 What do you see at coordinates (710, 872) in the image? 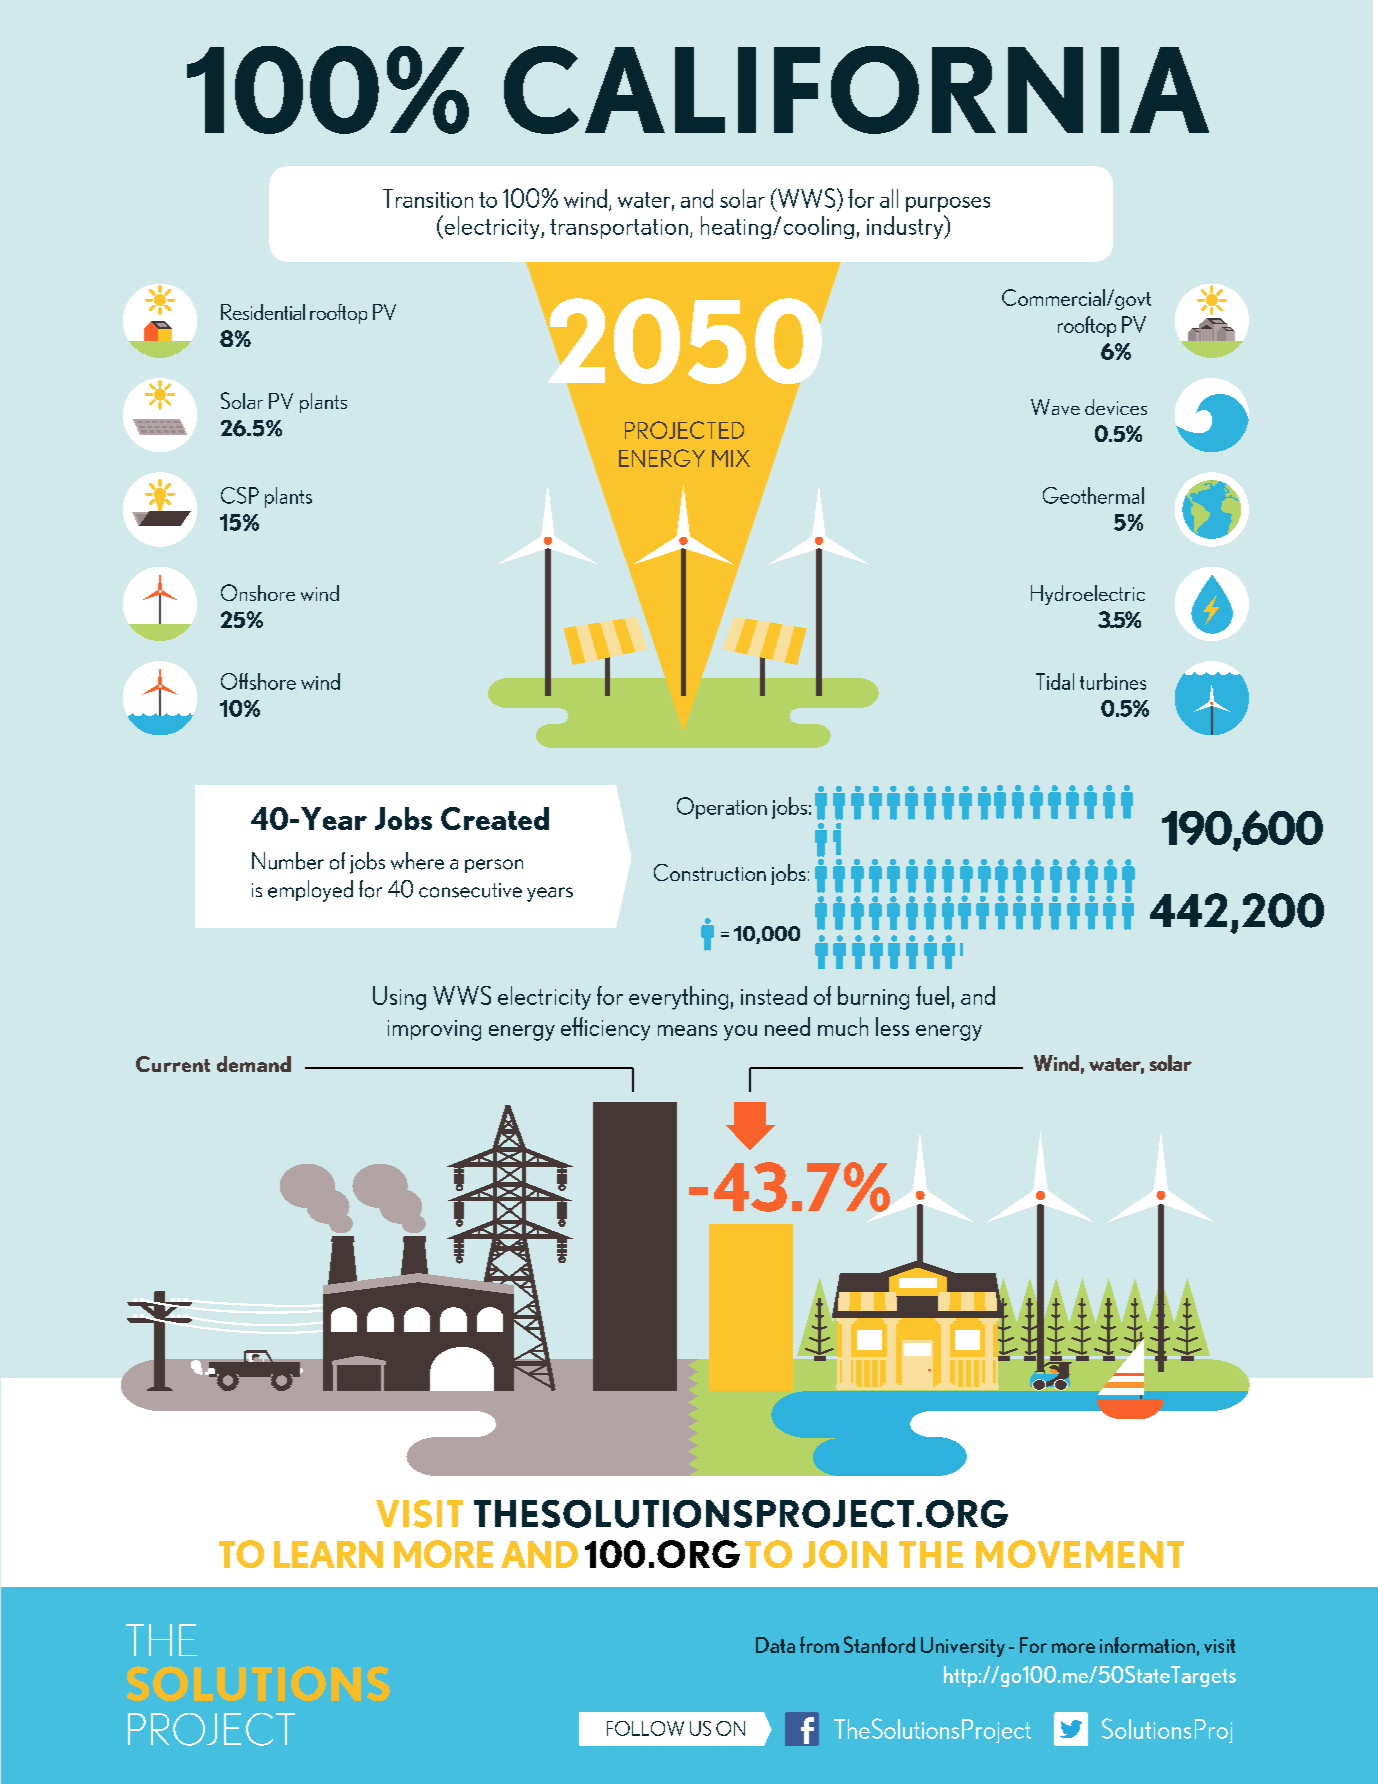
I see `Construction` at bounding box center [710, 872].
